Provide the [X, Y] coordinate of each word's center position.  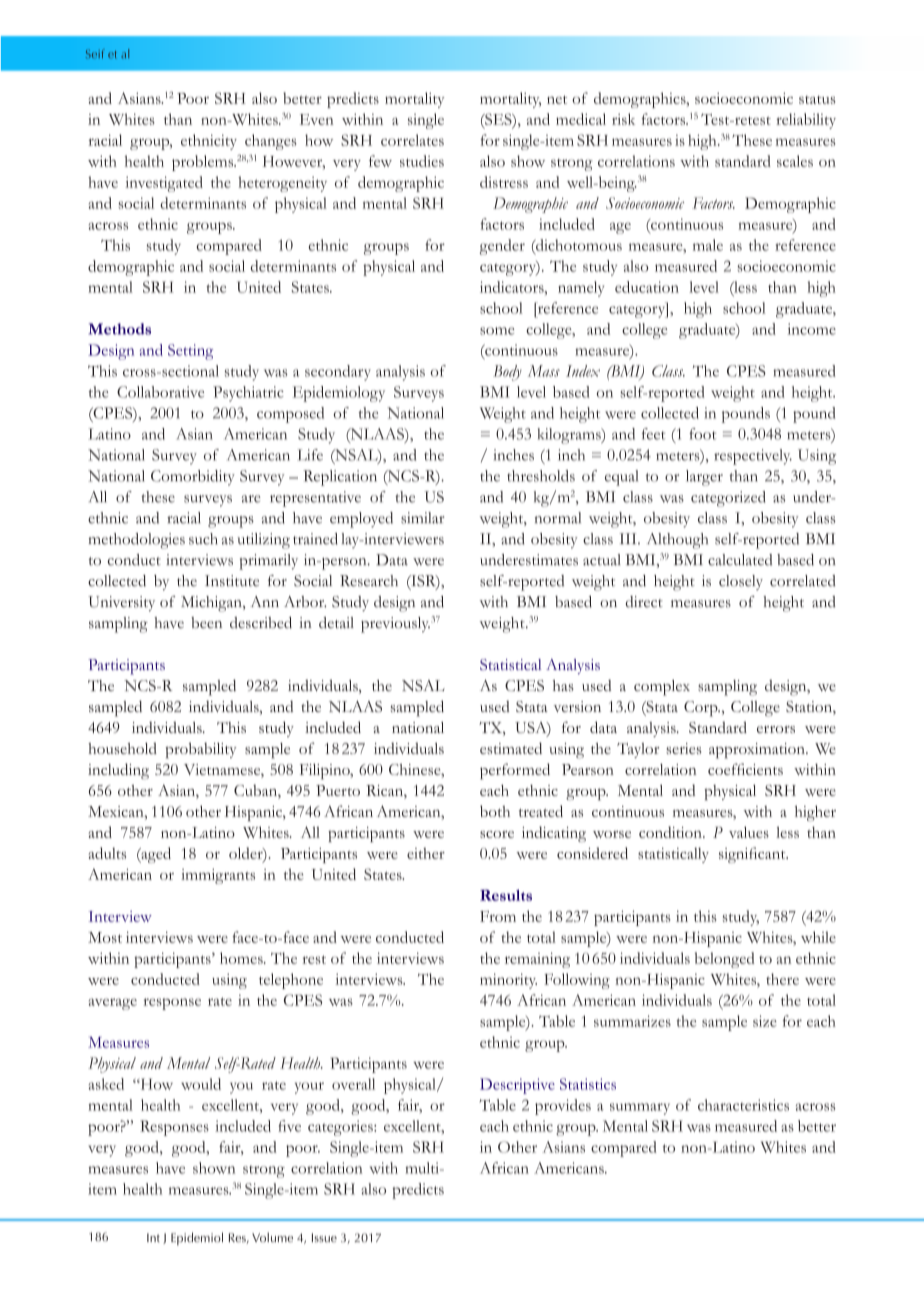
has [563, 685]
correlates [412, 140]
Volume [272, 1237]
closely [741, 582]
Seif [95, 54]
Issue [324, 1237]
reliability [806, 121]
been [206, 623]
